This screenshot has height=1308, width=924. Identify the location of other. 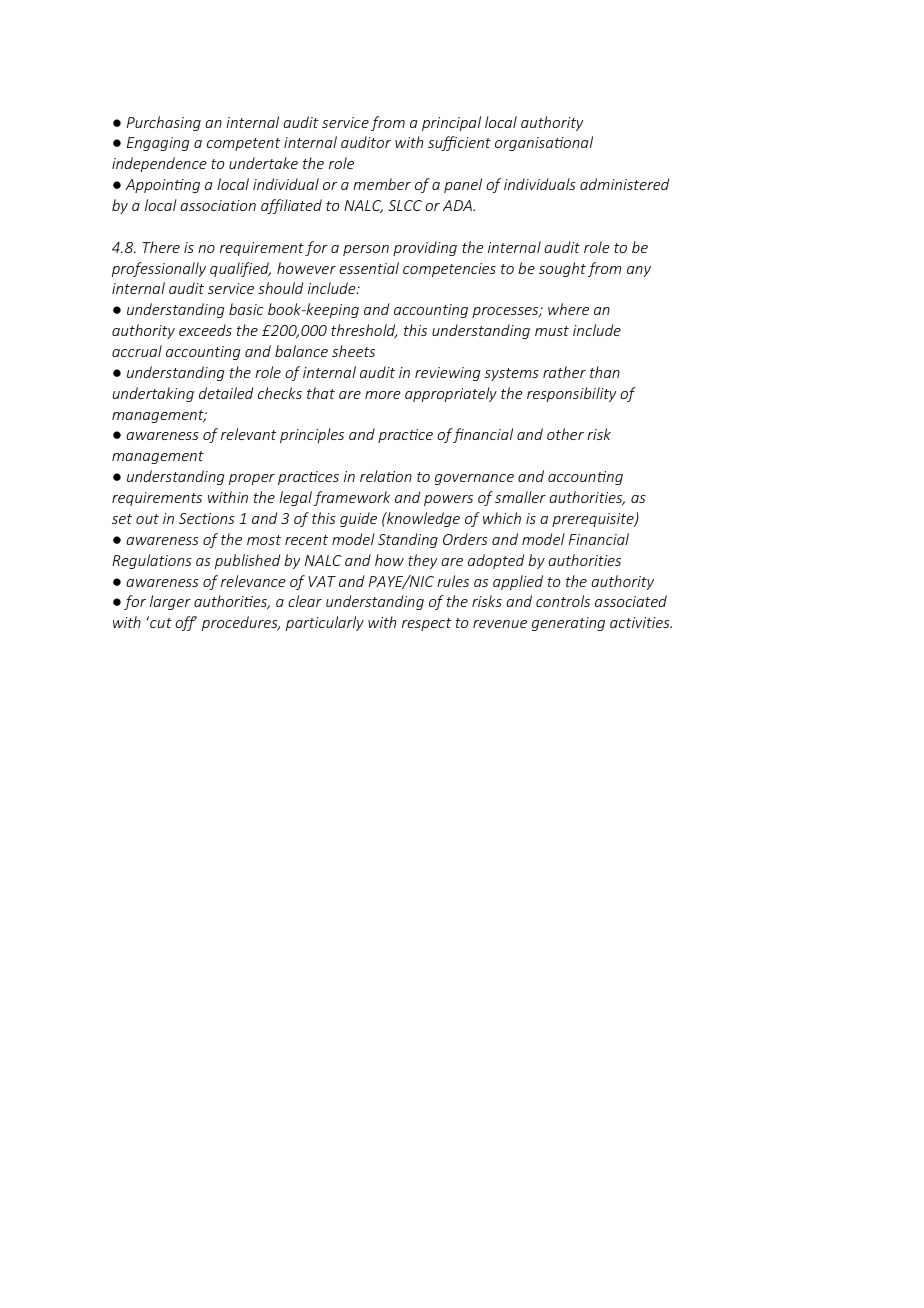
(565, 434).
